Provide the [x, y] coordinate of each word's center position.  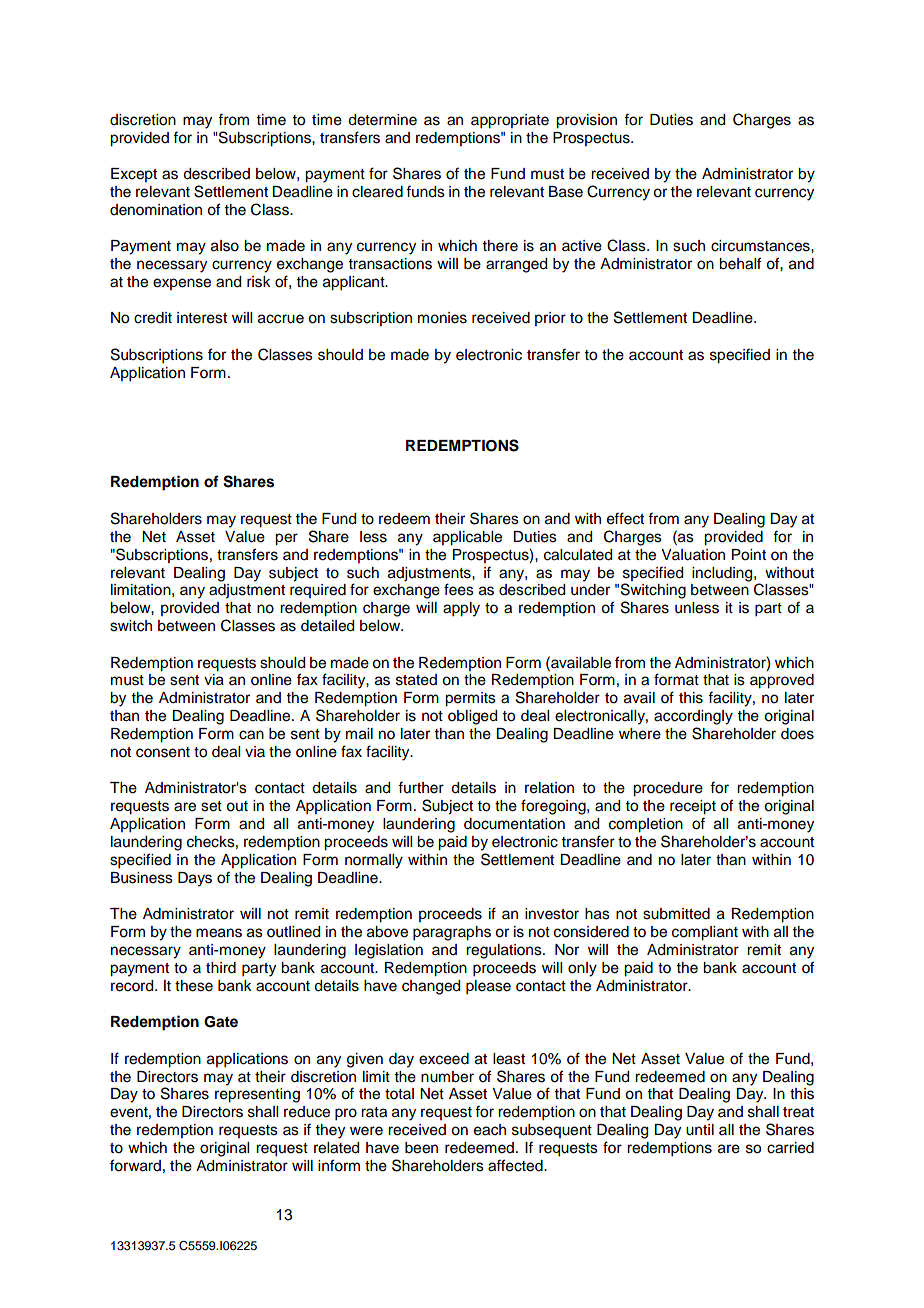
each [490, 1130]
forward [135, 1165]
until [700, 1130]
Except [134, 175]
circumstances [761, 246]
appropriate [510, 121]
